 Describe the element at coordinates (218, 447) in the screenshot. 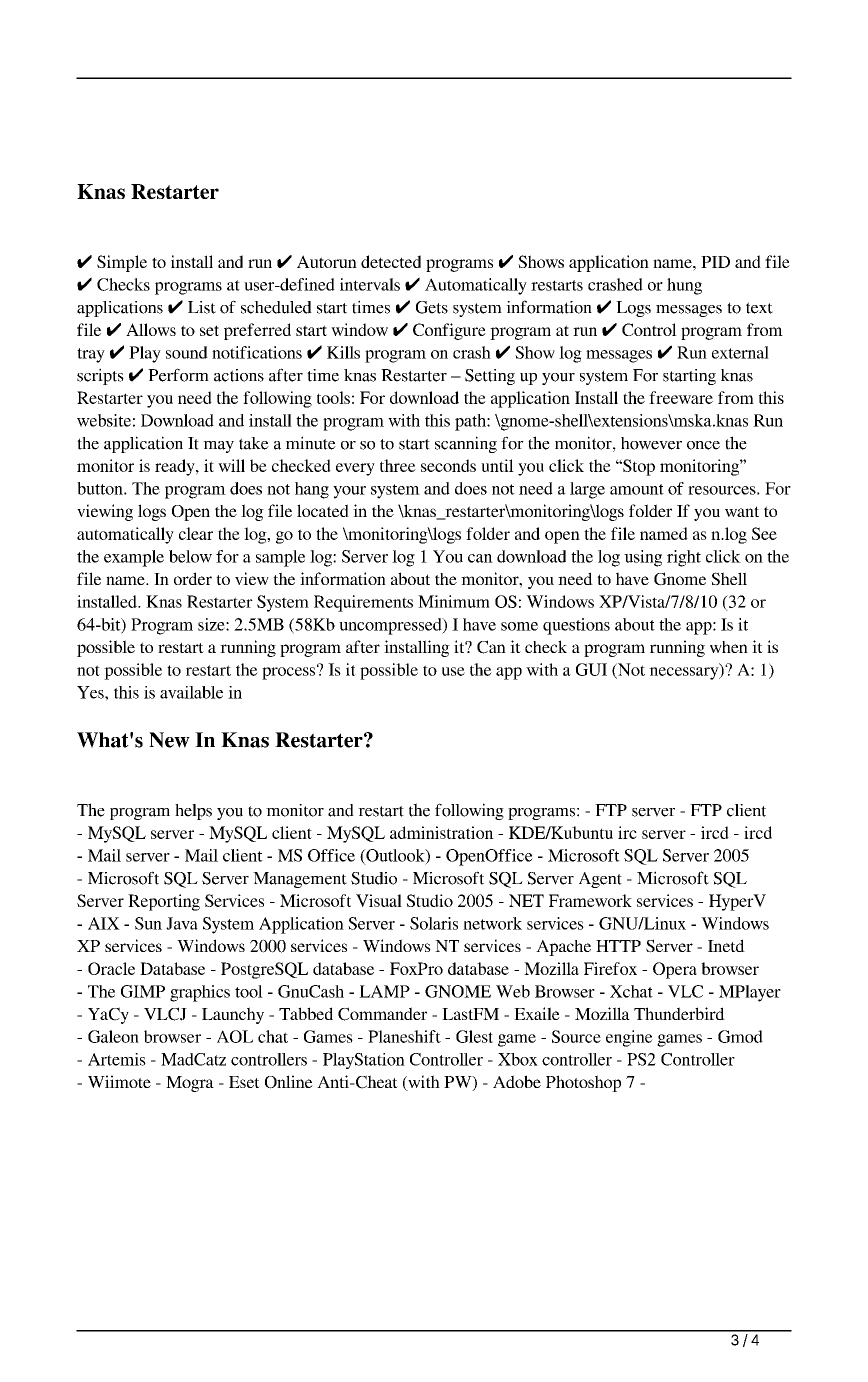

I see `may` at that location.
